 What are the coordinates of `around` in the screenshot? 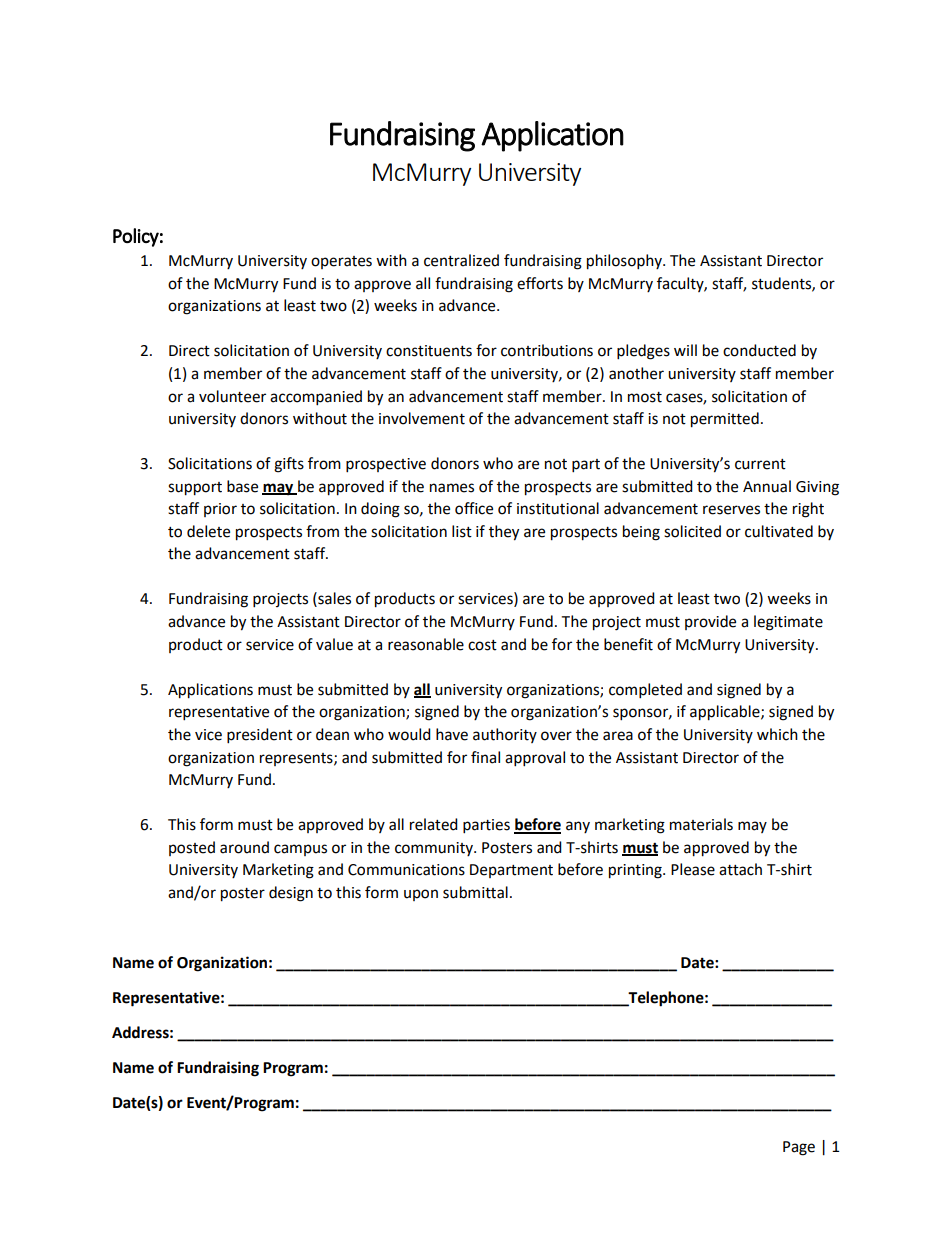 It's located at (244, 847).
